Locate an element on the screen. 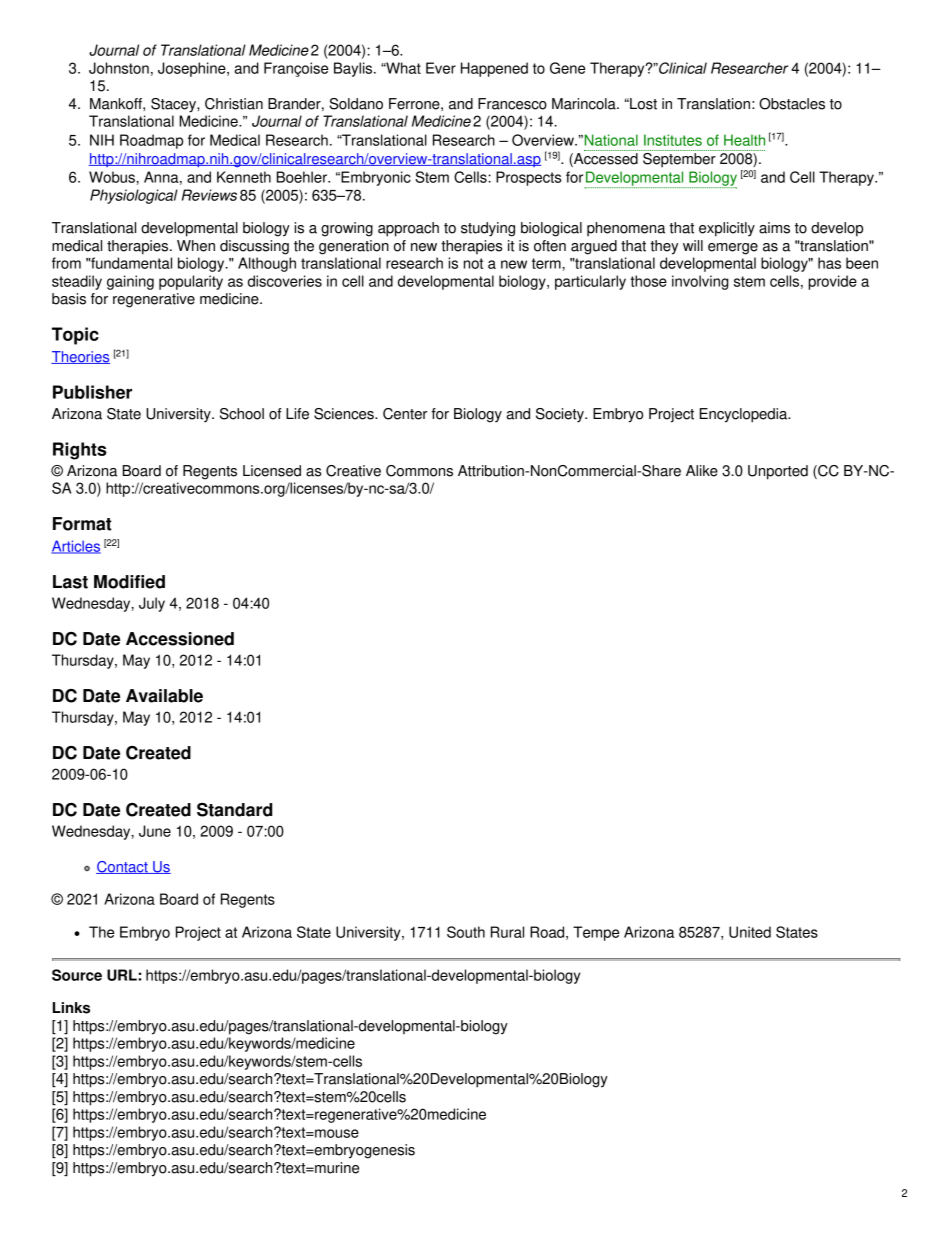  Center is located at coordinates (405, 414).
